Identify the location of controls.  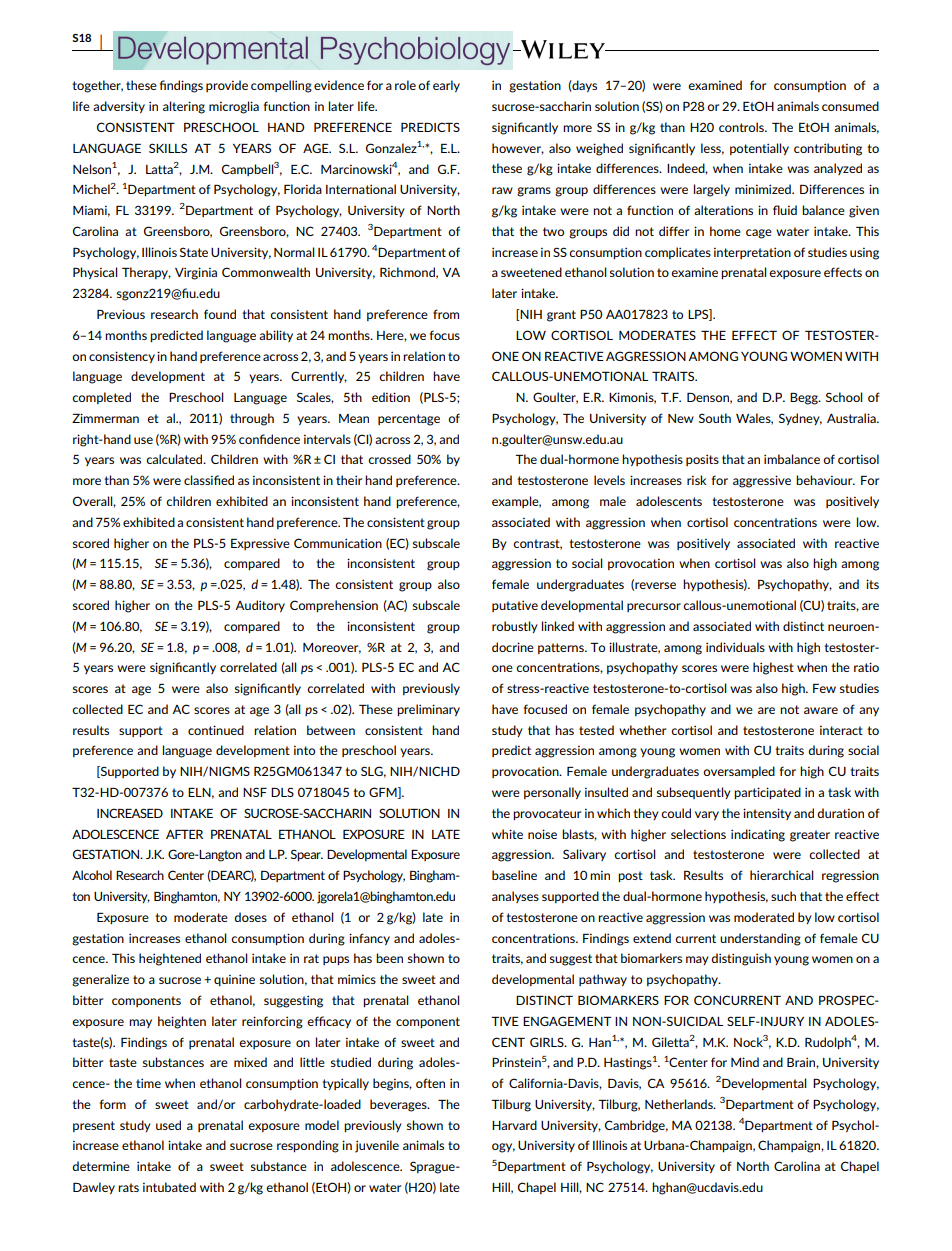
(742, 127).
